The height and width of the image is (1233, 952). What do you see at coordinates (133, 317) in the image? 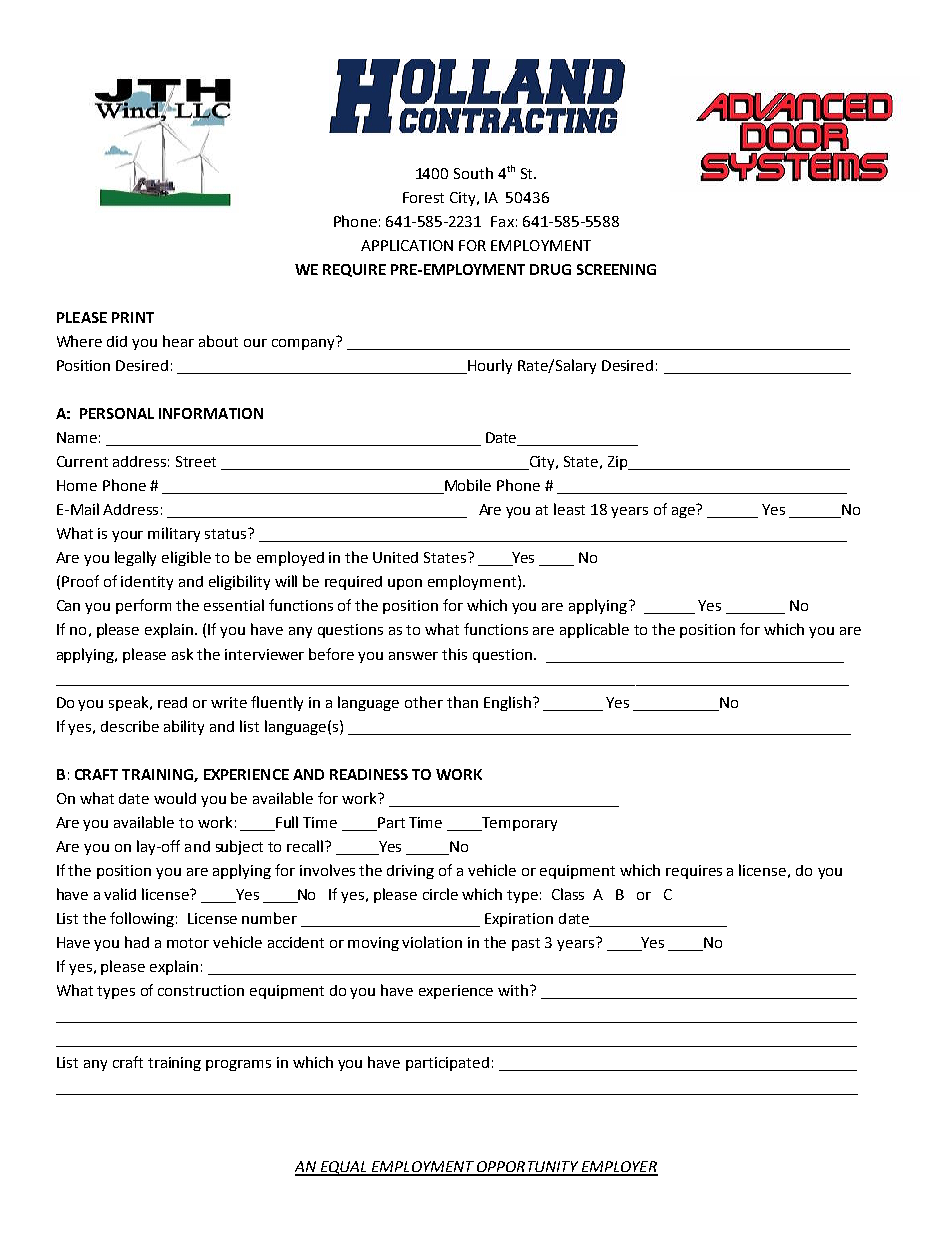
I see `PRINT` at bounding box center [133, 317].
